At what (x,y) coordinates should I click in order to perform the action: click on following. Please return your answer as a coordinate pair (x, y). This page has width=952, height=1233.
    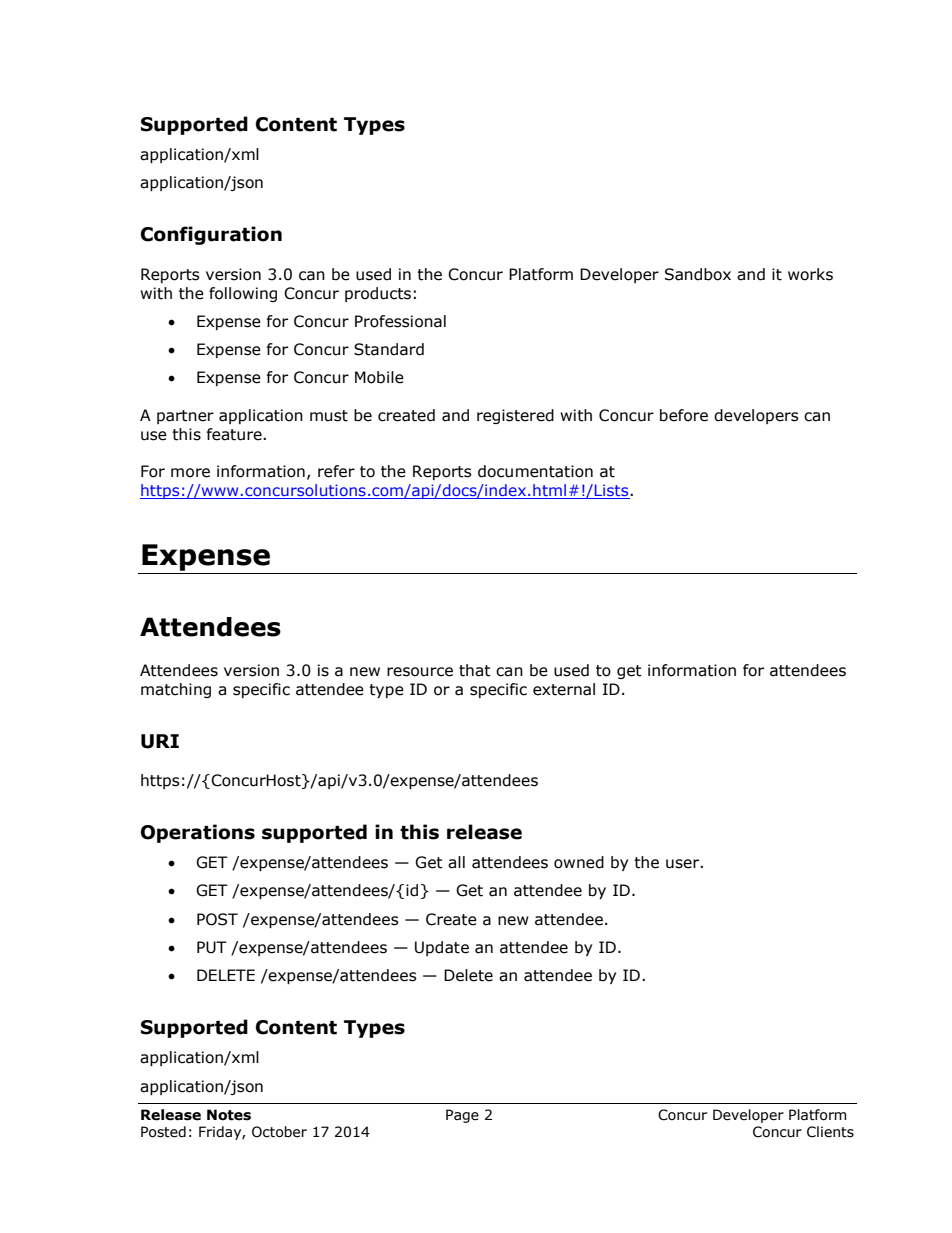
    Looking at the image, I should click on (243, 294).
